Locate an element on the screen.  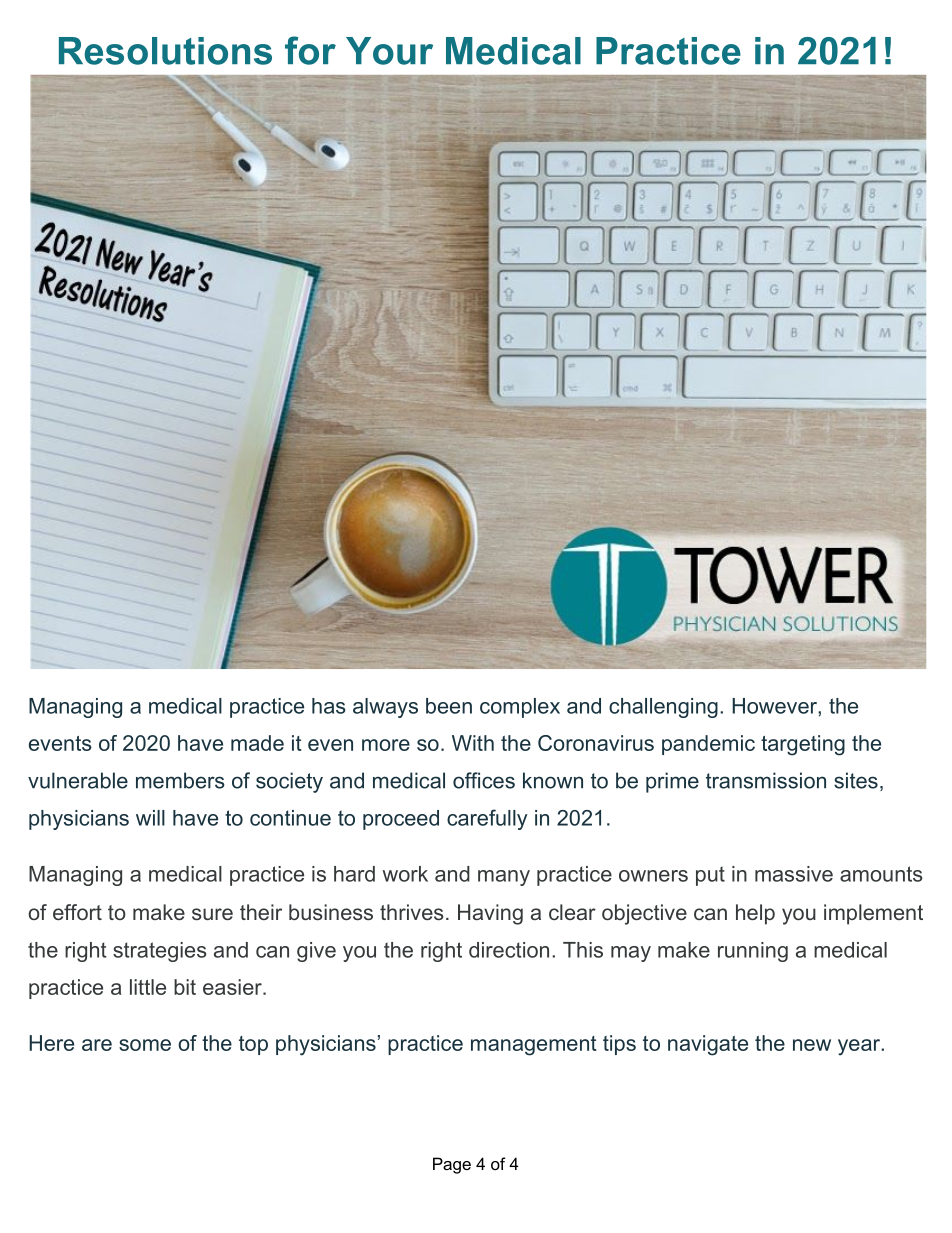
challenging is located at coordinates (663, 708).
